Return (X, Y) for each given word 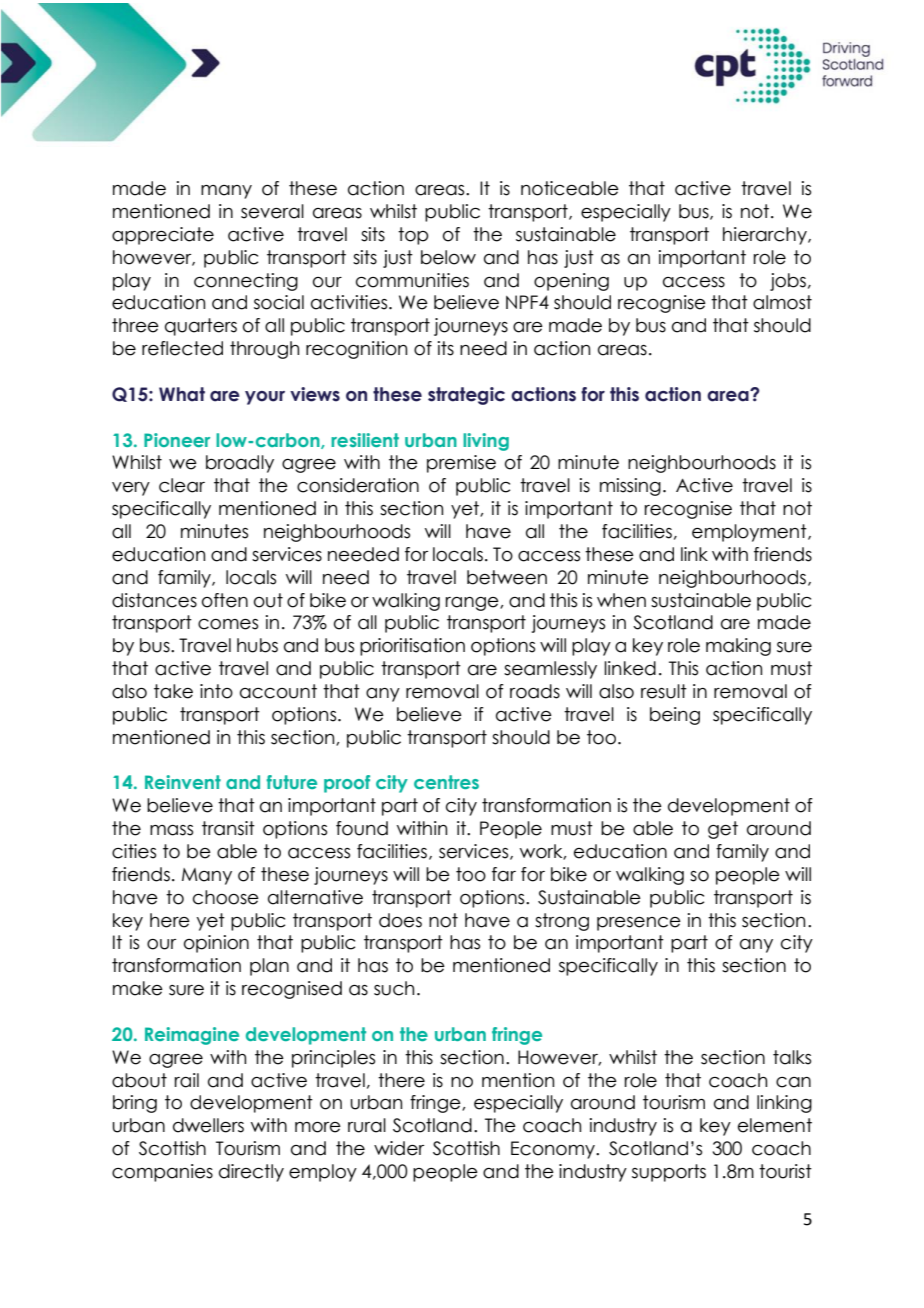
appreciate (163, 236)
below (448, 257)
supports (669, 1173)
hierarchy (766, 236)
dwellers (208, 1125)
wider (399, 1148)
